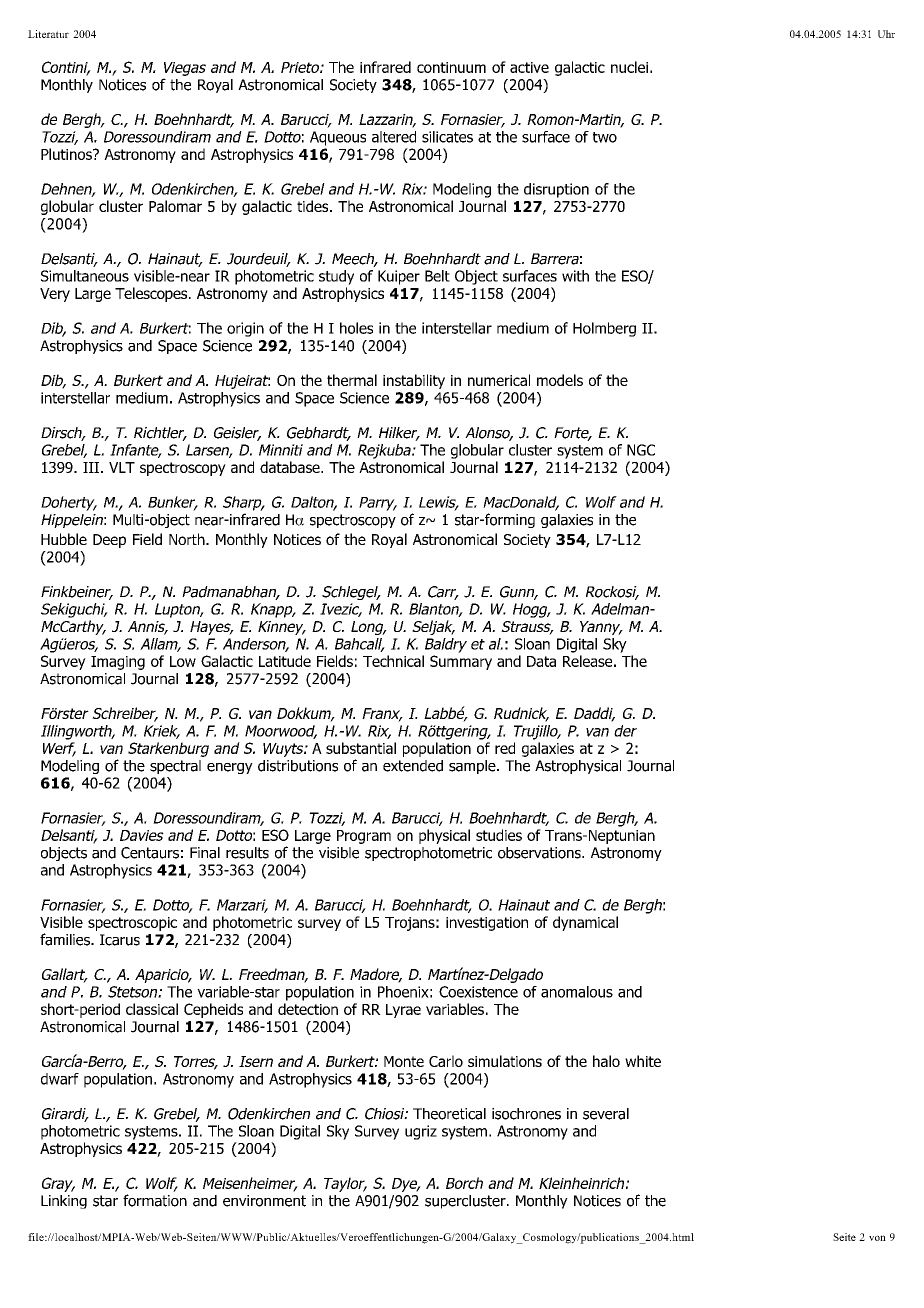 The width and height of the screenshot is (924, 1308). What do you see at coordinates (641, 450) in the screenshot?
I see `NGC` at bounding box center [641, 450].
